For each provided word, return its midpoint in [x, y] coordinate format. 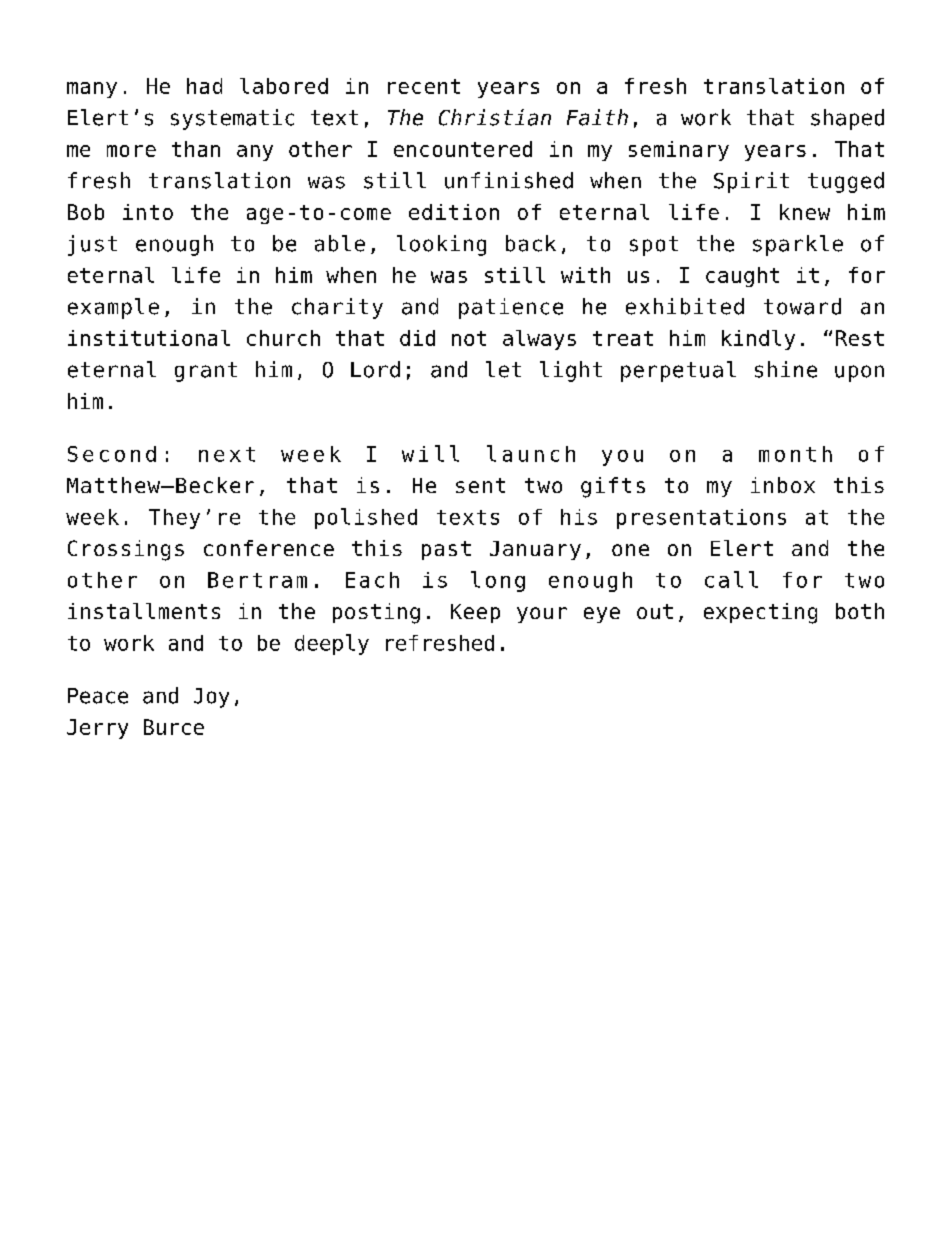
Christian [495, 117]
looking [441, 245]
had [204, 86]
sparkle [798, 245]
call [731, 579]
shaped [847, 119]
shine [786, 369]
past [446, 550]
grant [206, 372]
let [503, 369]
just [92, 245]
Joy [211, 698]
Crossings [126, 550]
